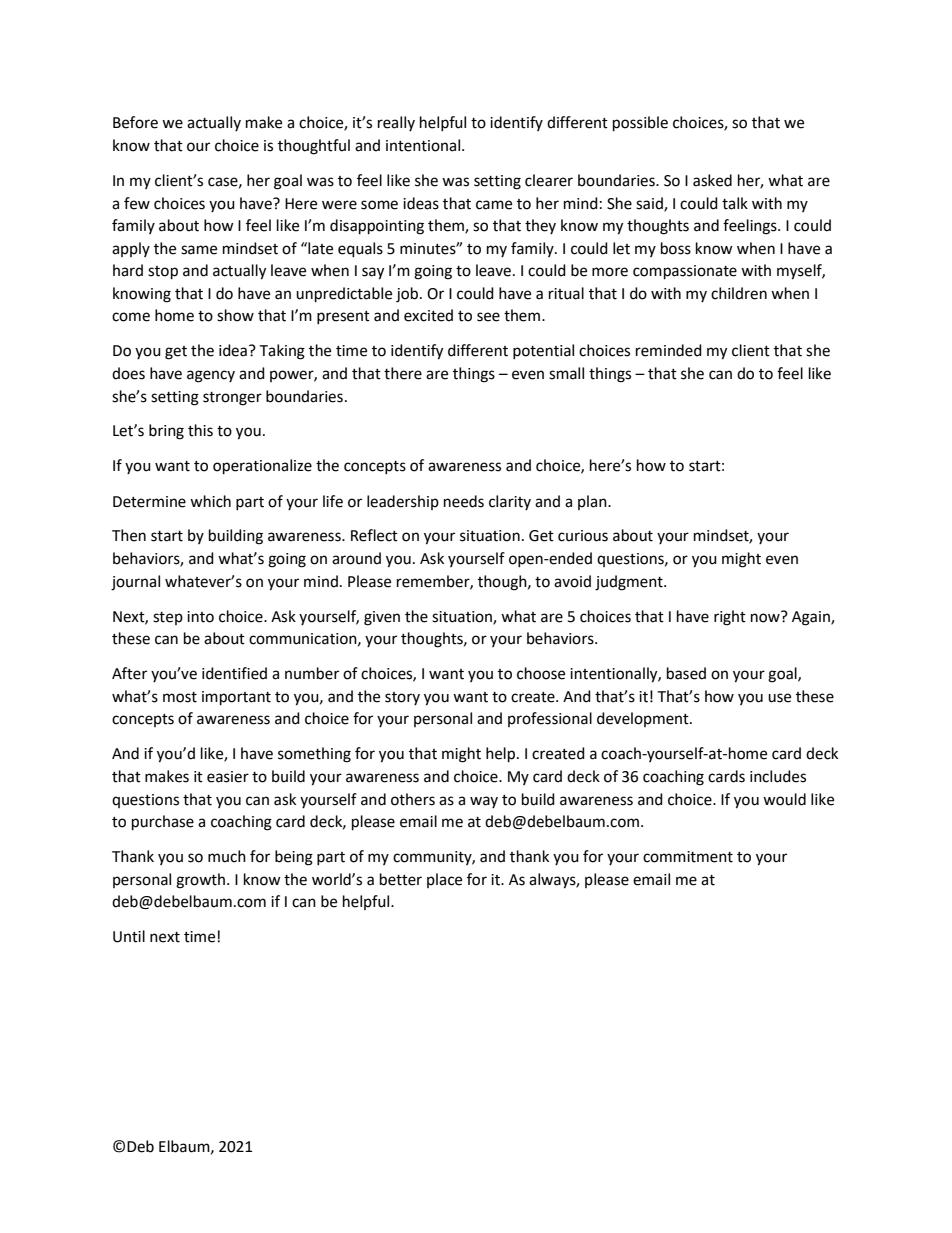 This screenshot has width=952, height=1233. What do you see at coordinates (402, 698) in the screenshot?
I see `story` at bounding box center [402, 698].
